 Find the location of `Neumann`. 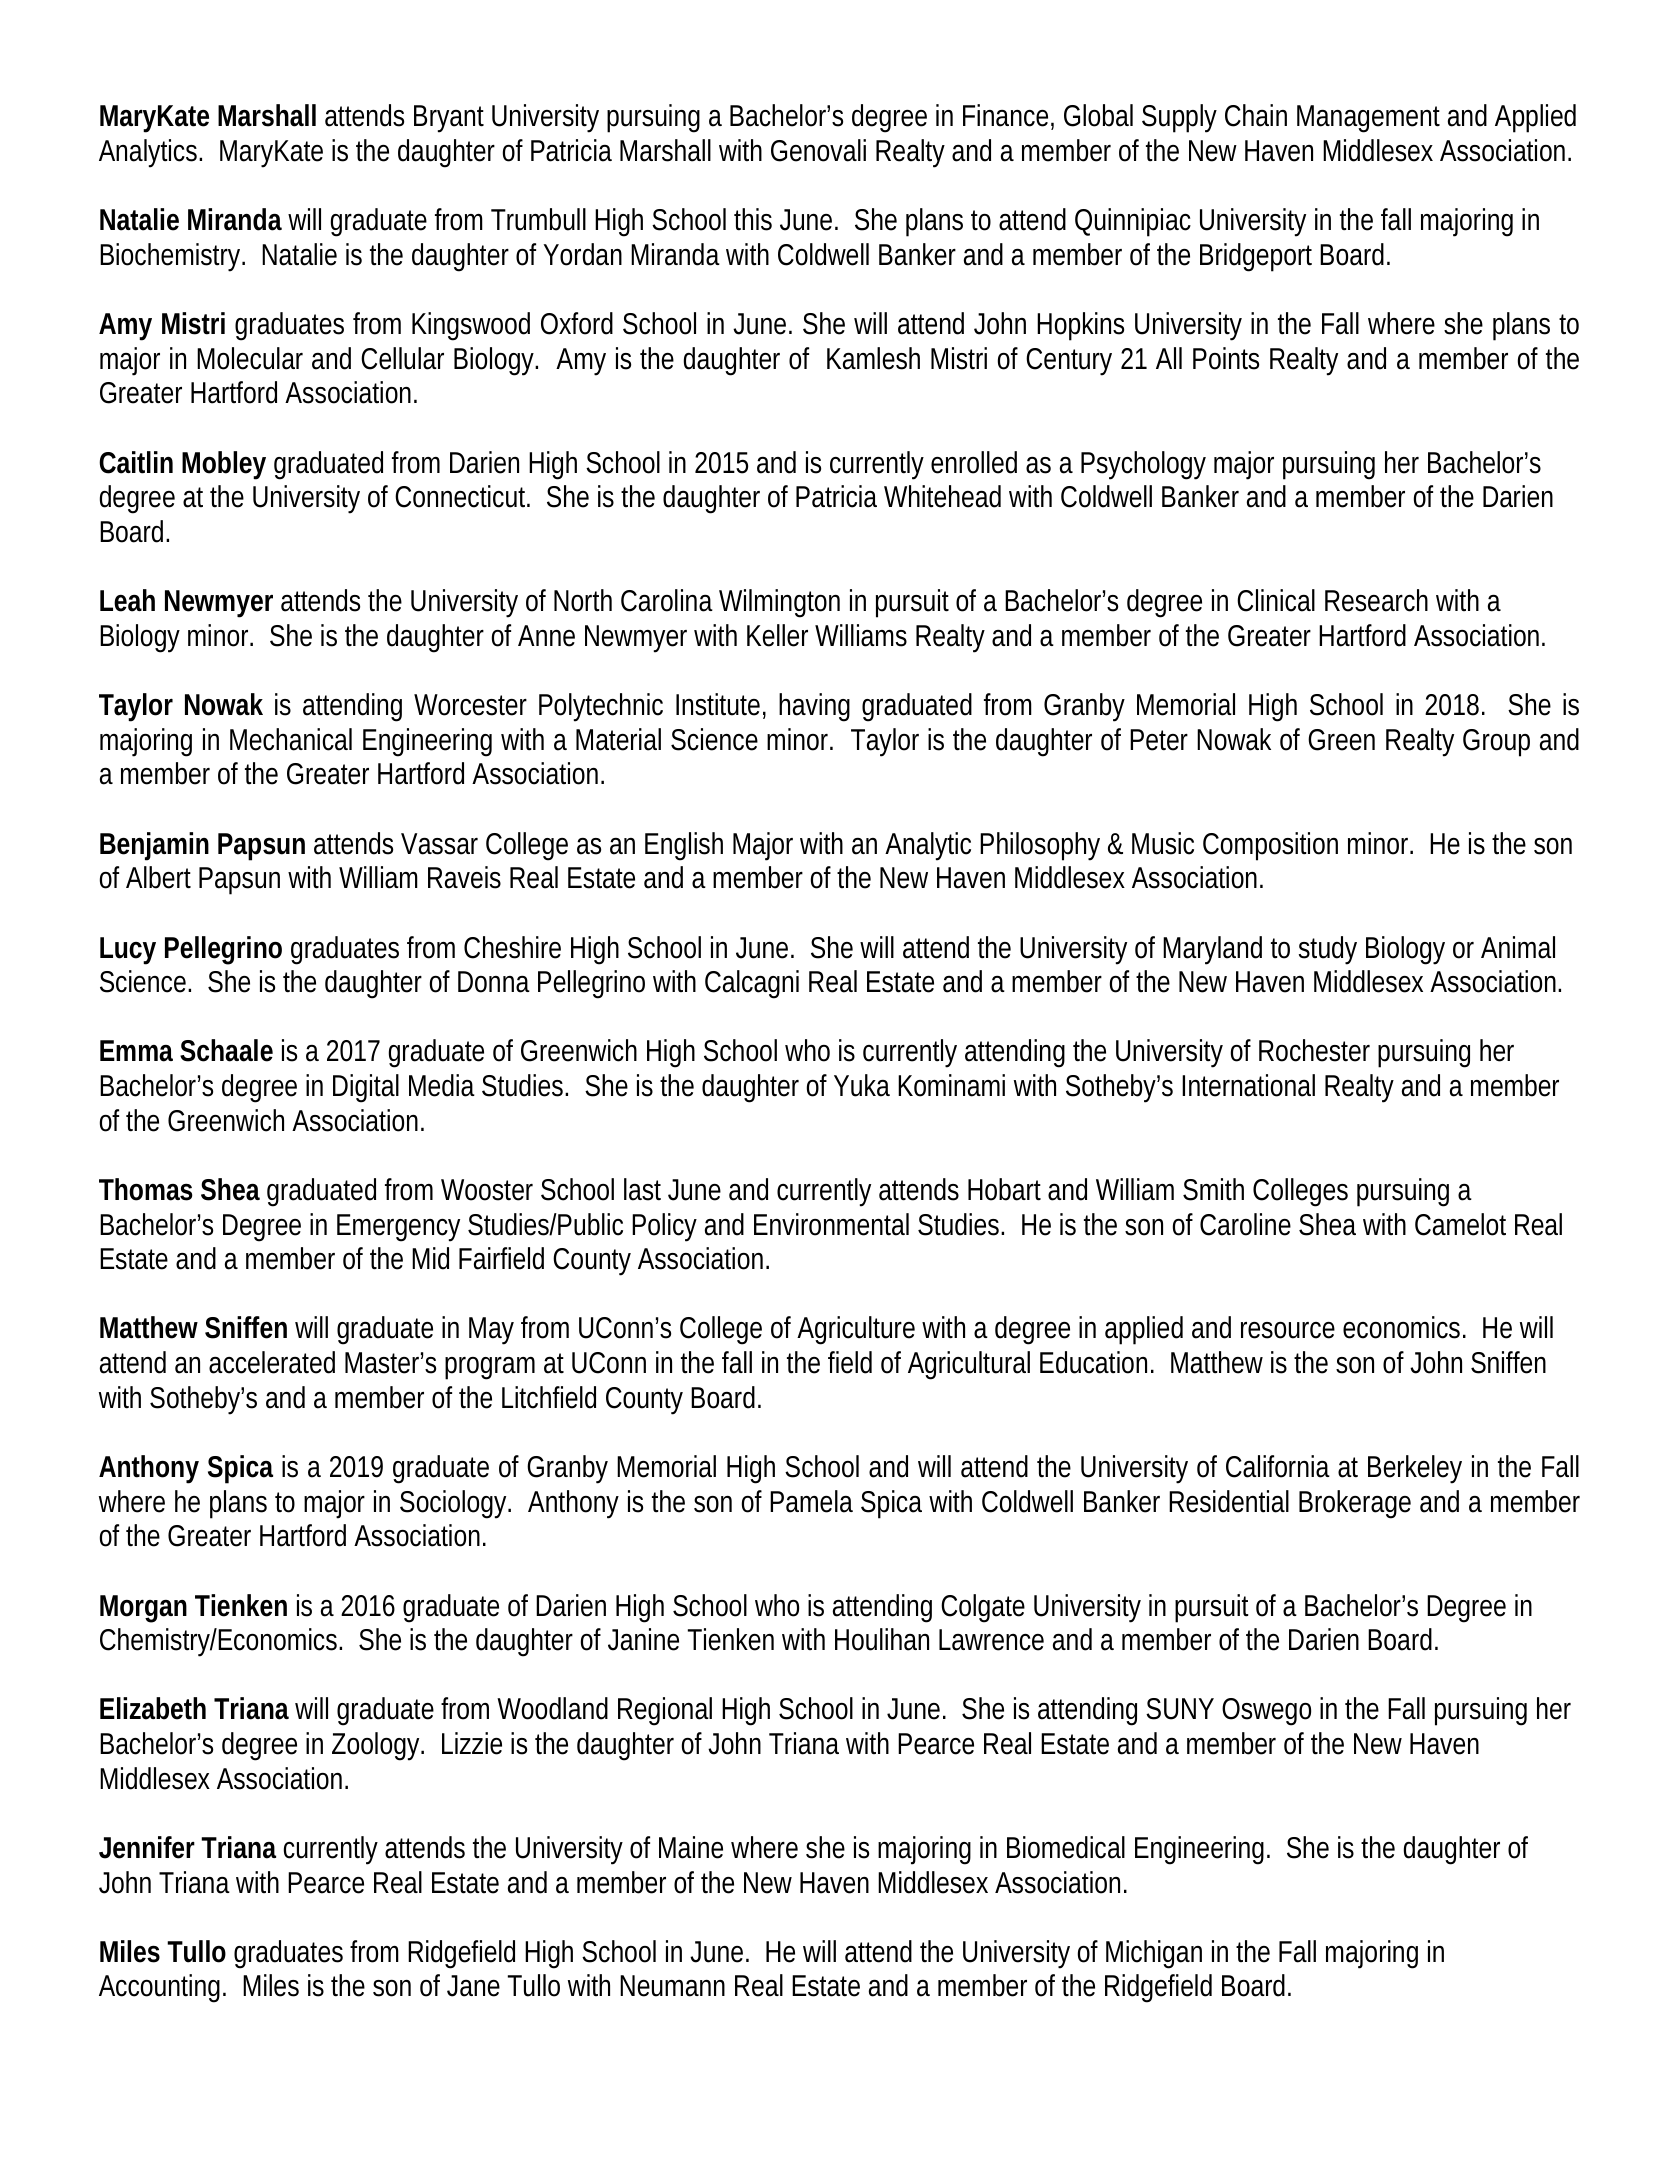

Neumann is located at coordinates (672, 1986).
